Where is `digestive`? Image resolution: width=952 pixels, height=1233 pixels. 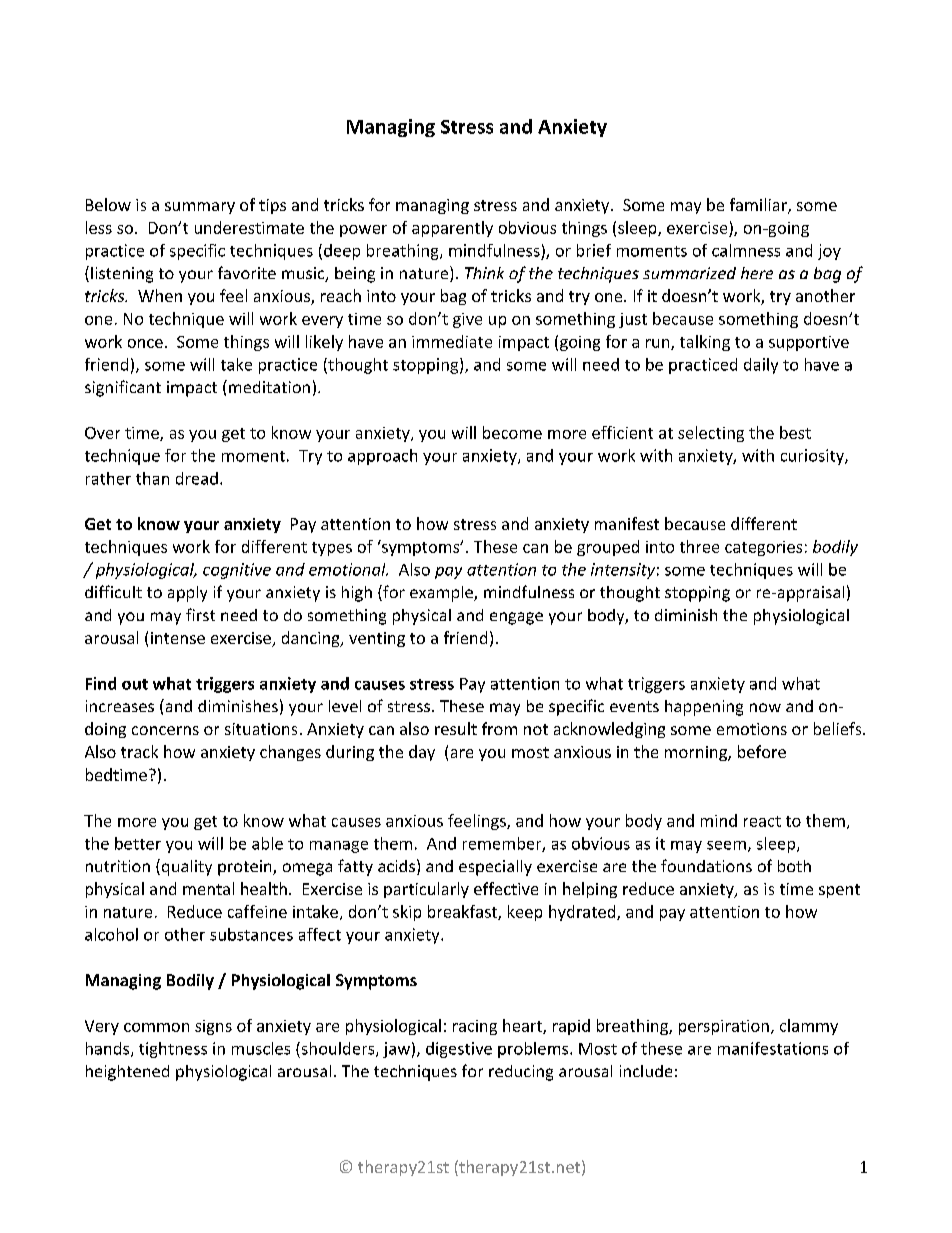 digestive is located at coordinates (459, 1050).
